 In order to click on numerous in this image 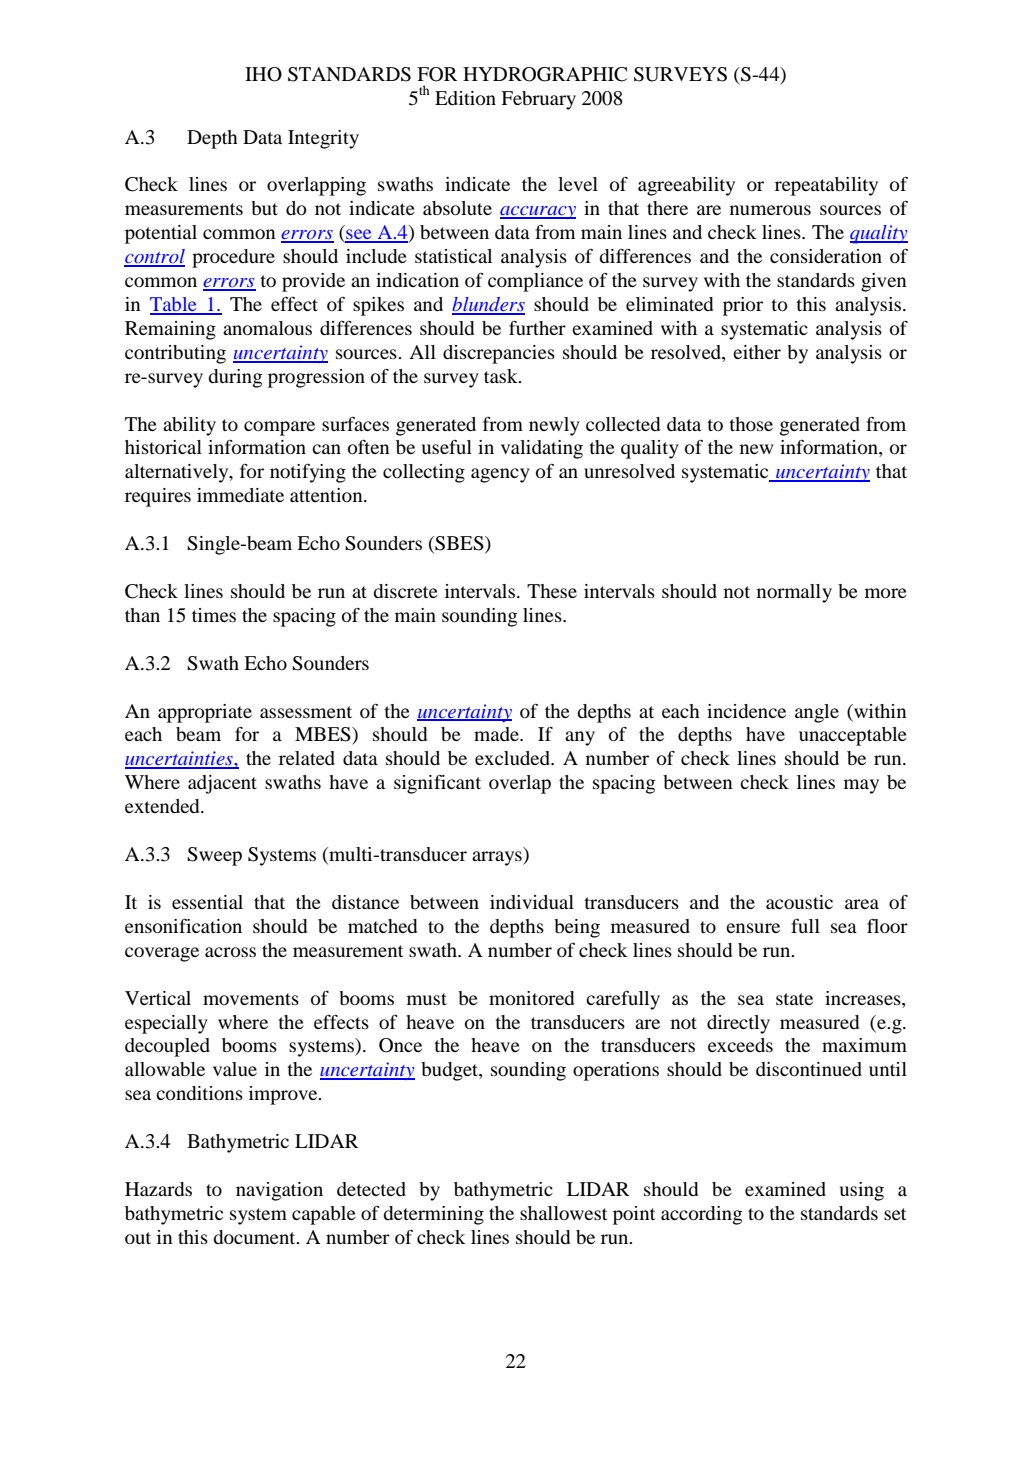, I will do `click(770, 210)`.
